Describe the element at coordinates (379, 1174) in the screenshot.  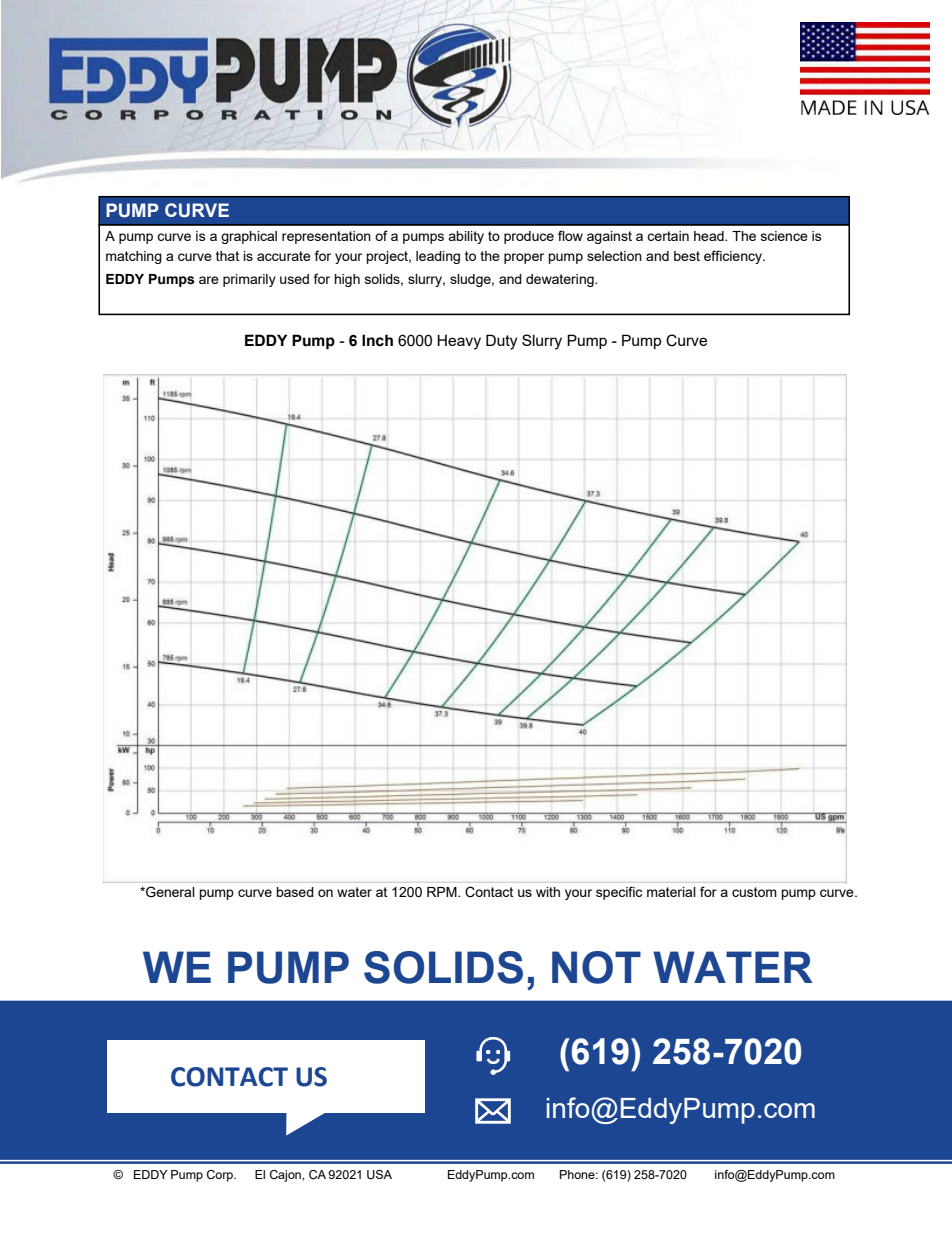
I see `USA` at that location.
